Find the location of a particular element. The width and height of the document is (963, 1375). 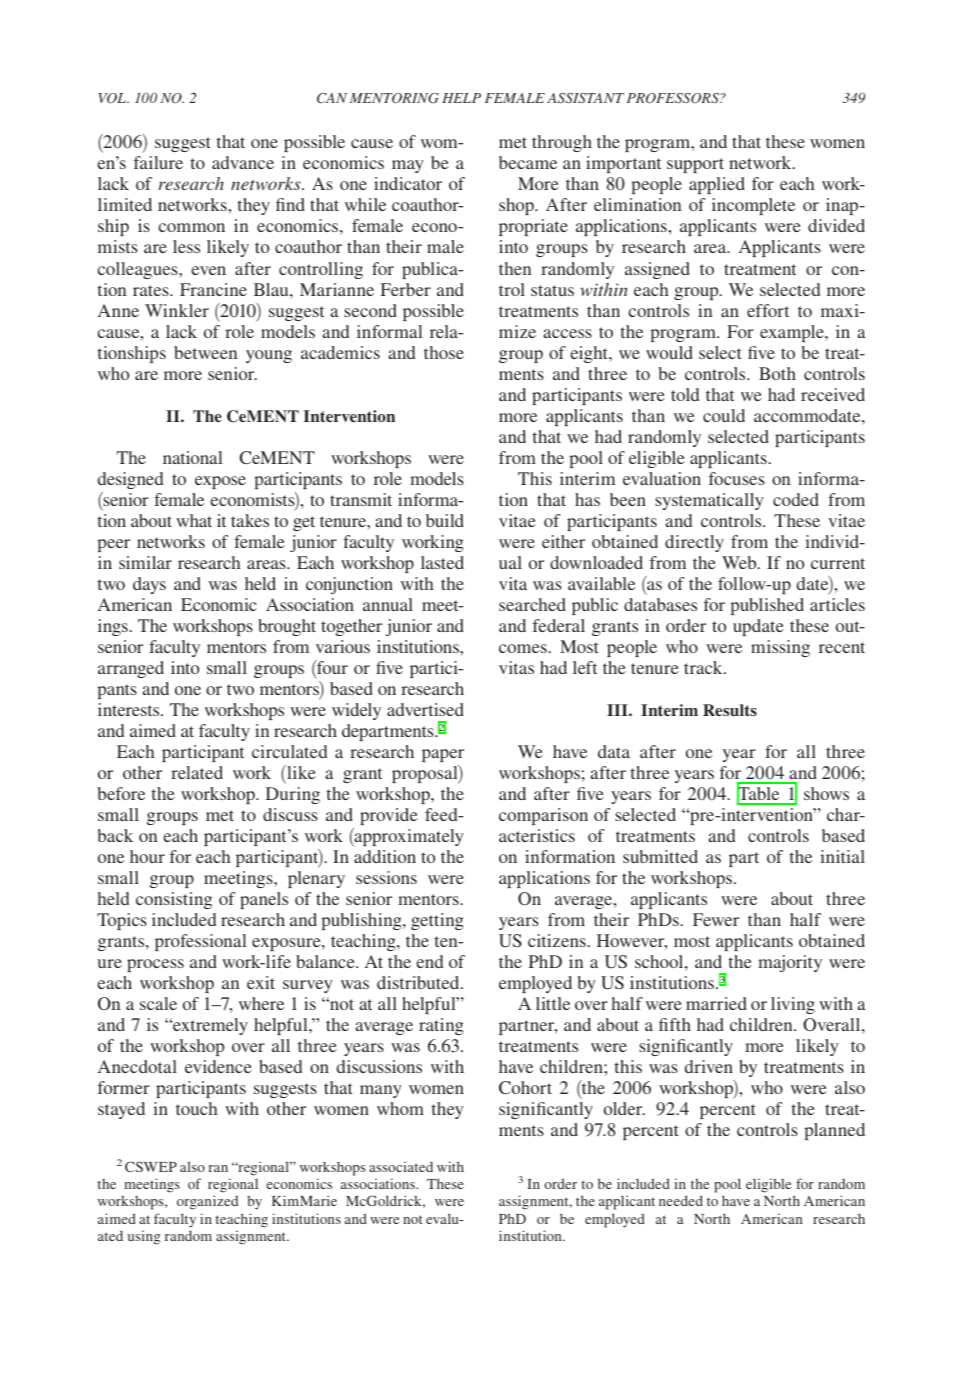

became is located at coordinates (528, 162).
